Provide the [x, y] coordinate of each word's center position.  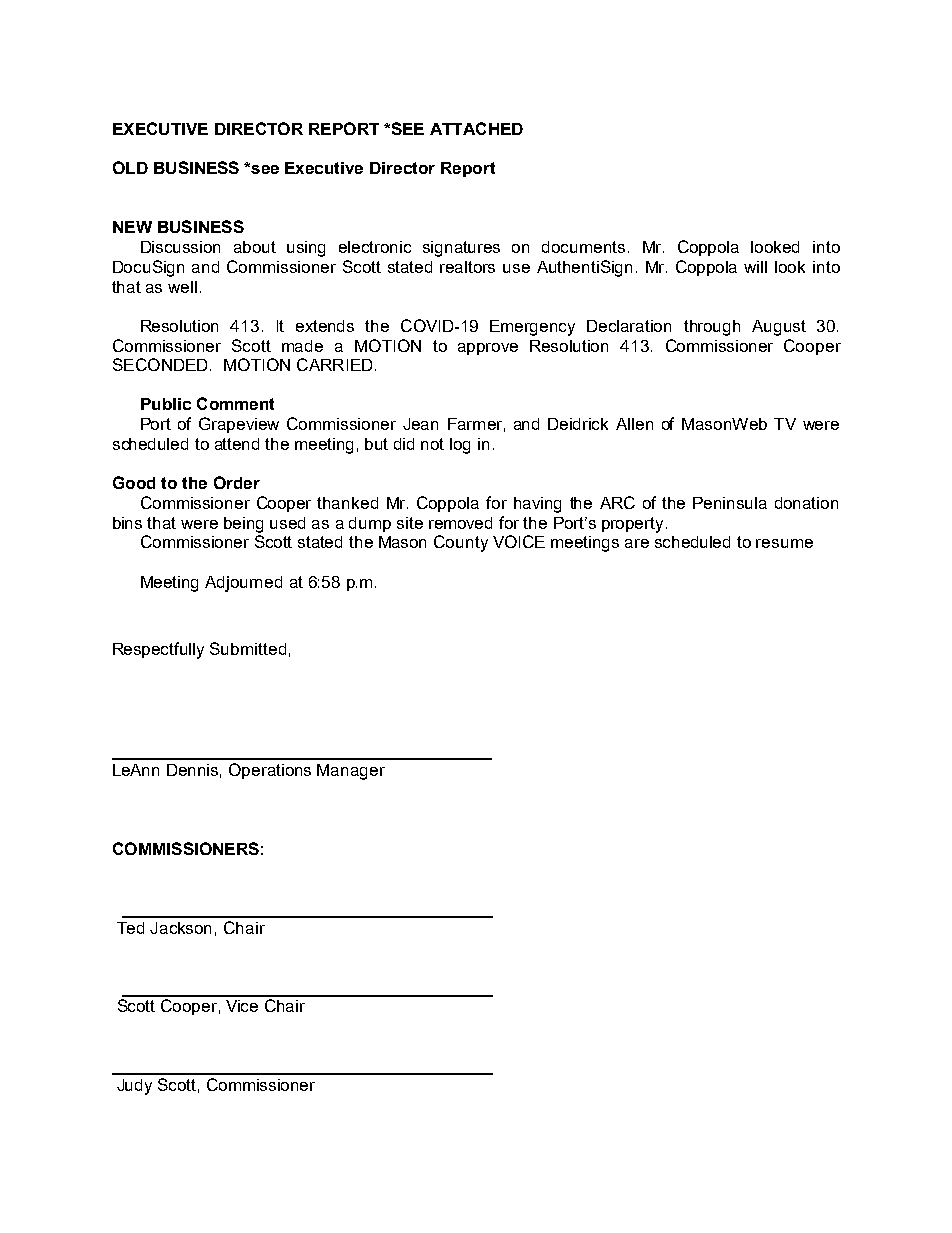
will [755, 267]
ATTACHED [476, 128]
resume [784, 543]
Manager [351, 772]
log [460, 446]
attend [237, 444]
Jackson [180, 928]
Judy [134, 1087]
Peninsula [730, 503]
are [637, 543]
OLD [130, 167]
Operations [270, 771]
